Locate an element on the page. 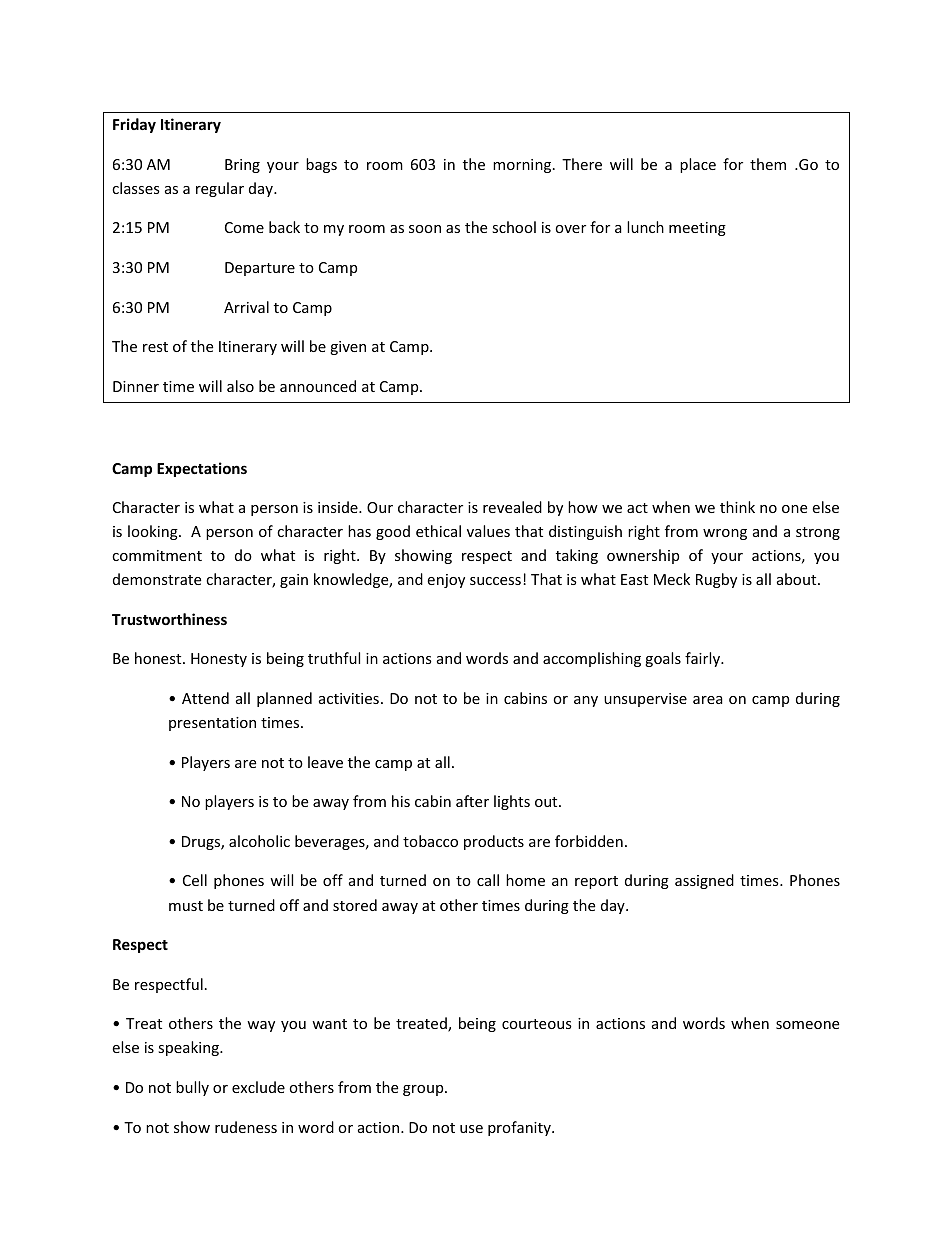  bully is located at coordinates (192, 1088).
